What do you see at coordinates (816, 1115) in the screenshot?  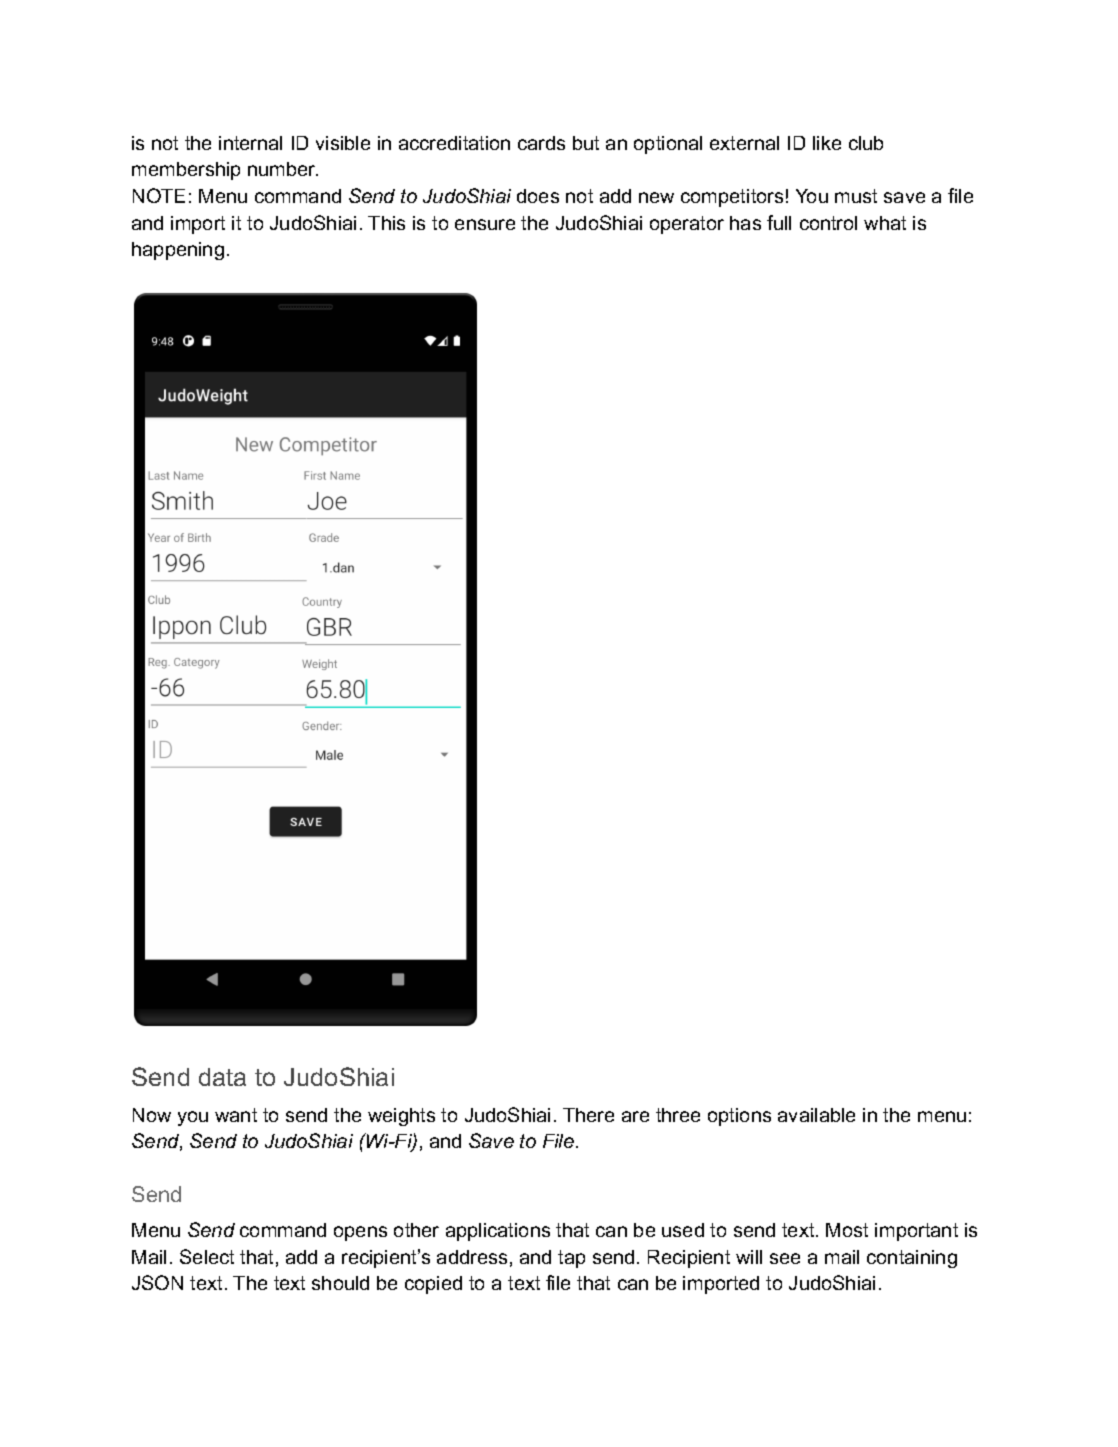 I see `available` at bounding box center [816, 1115].
